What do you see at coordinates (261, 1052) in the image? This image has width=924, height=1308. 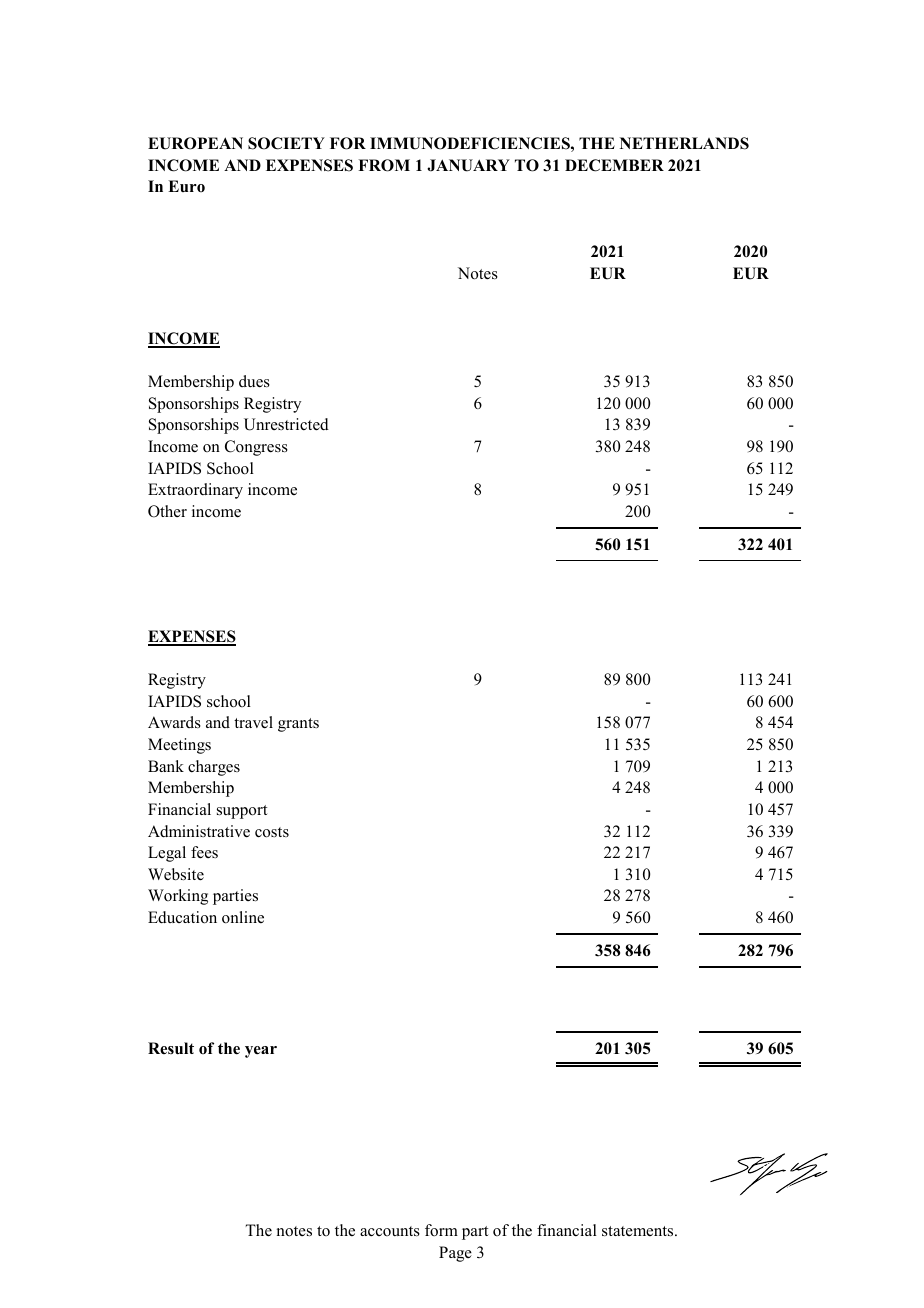 I see `year` at bounding box center [261, 1052].
